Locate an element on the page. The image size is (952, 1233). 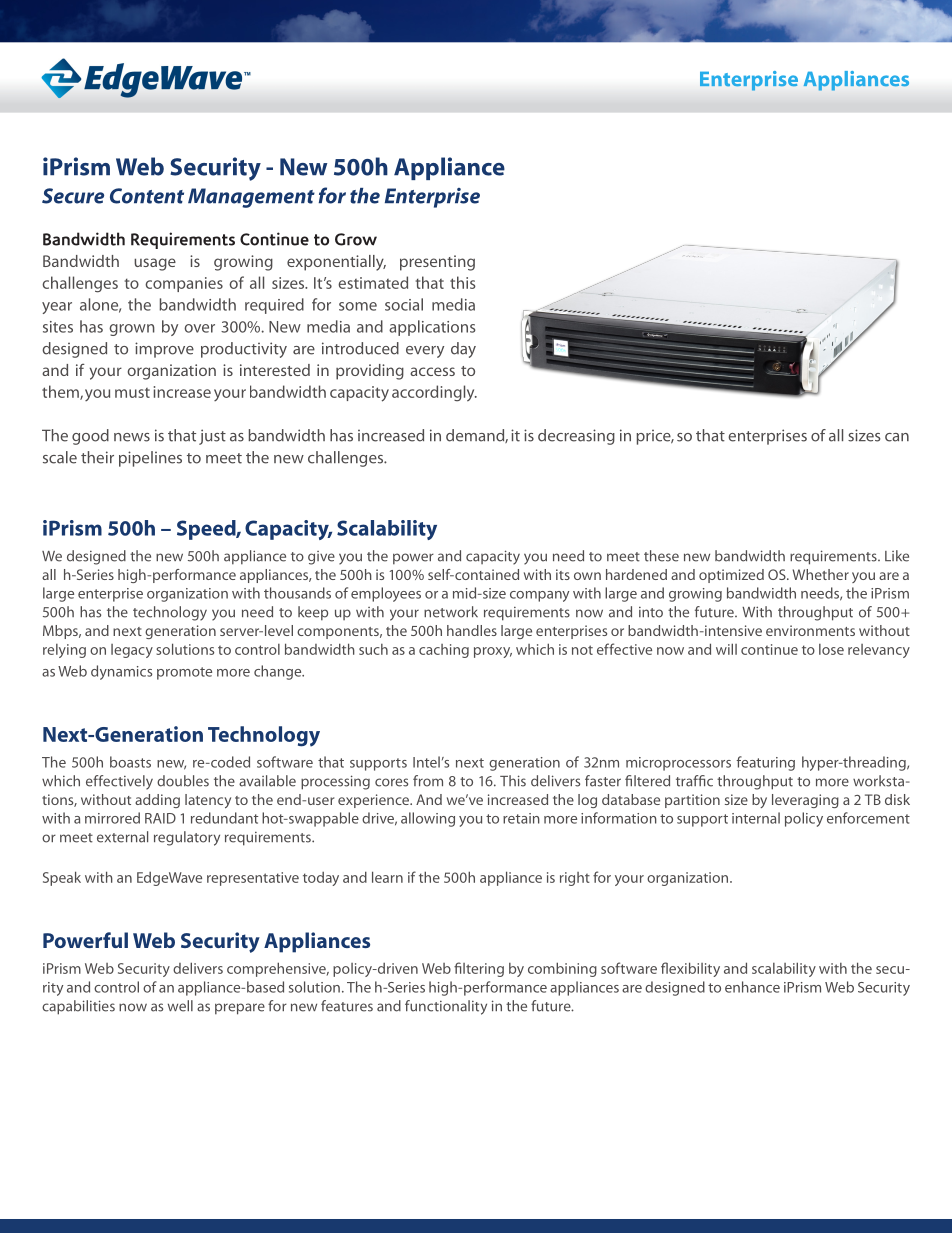
boasts is located at coordinates (130, 762).
